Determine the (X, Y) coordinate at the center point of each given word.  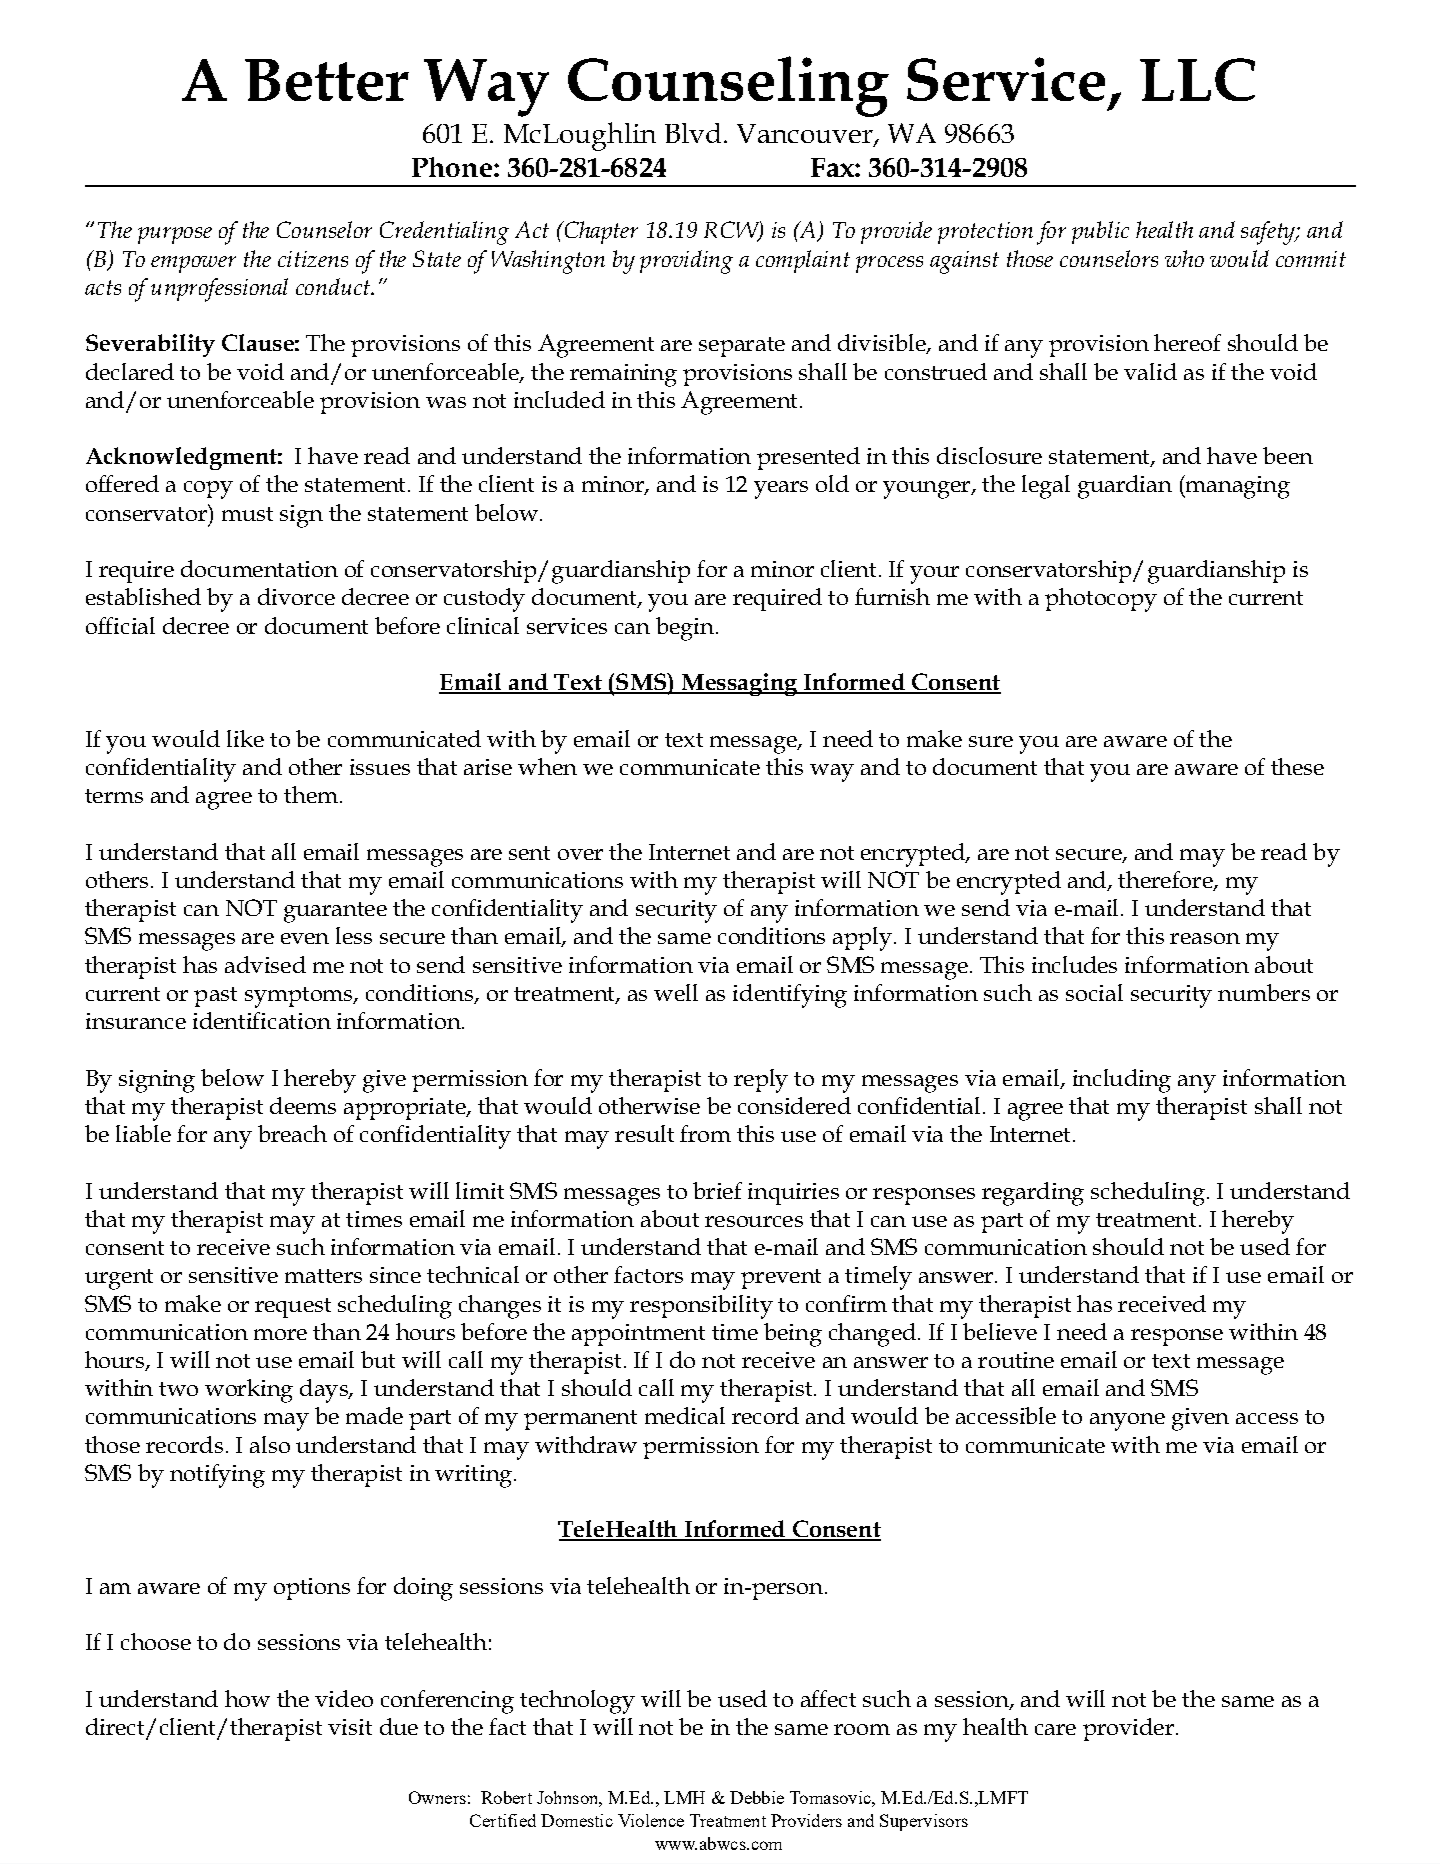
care (1055, 1729)
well (676, 992)
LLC (1197, 79)
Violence (651, 1820)
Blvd (693, 133)
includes (1074, 964)
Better (327, 80)
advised (265, 964)
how (247, 1698)
